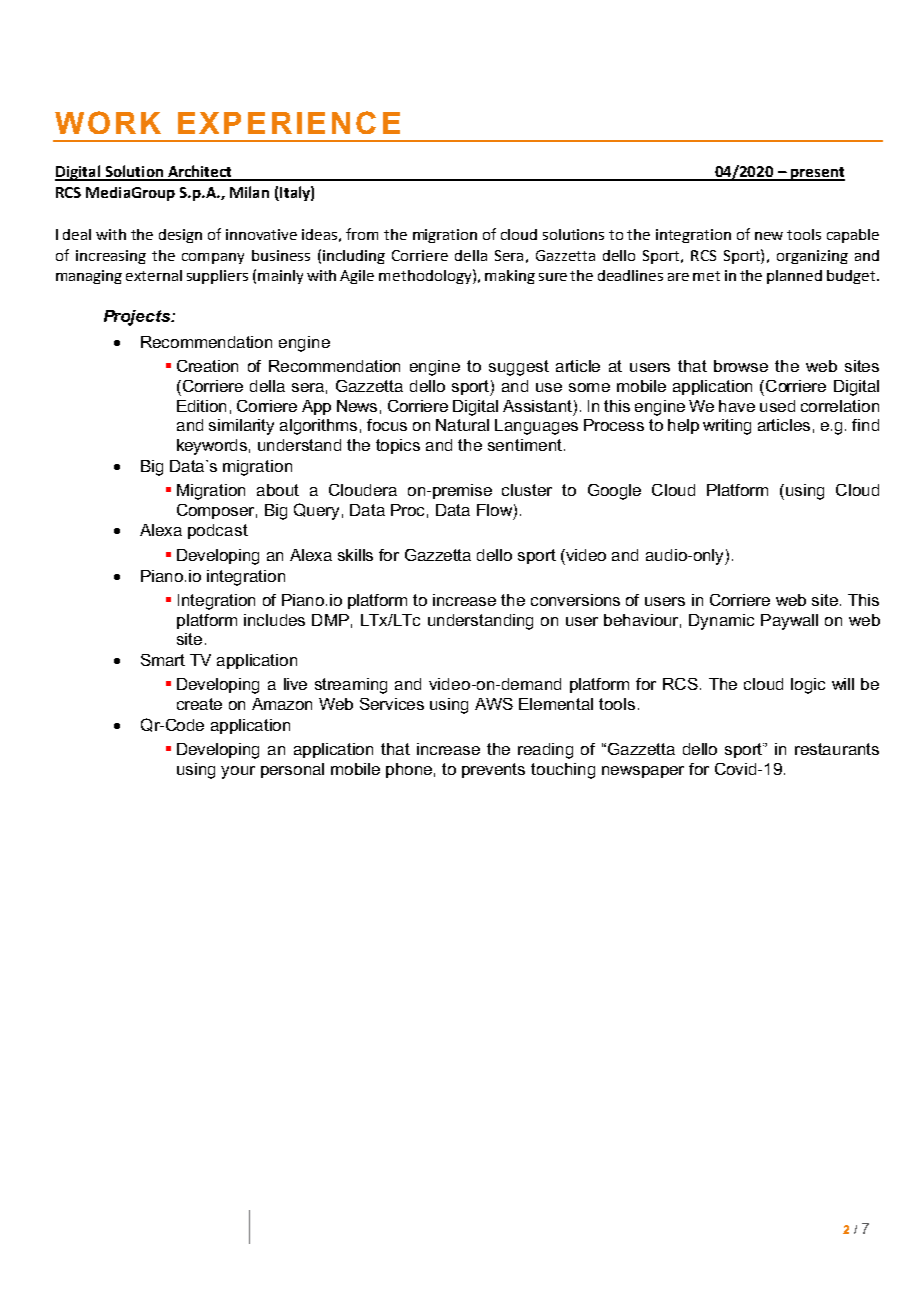 The height and width of the document is (1308, 924). I want to click on sentiment, so click(525, 445).
